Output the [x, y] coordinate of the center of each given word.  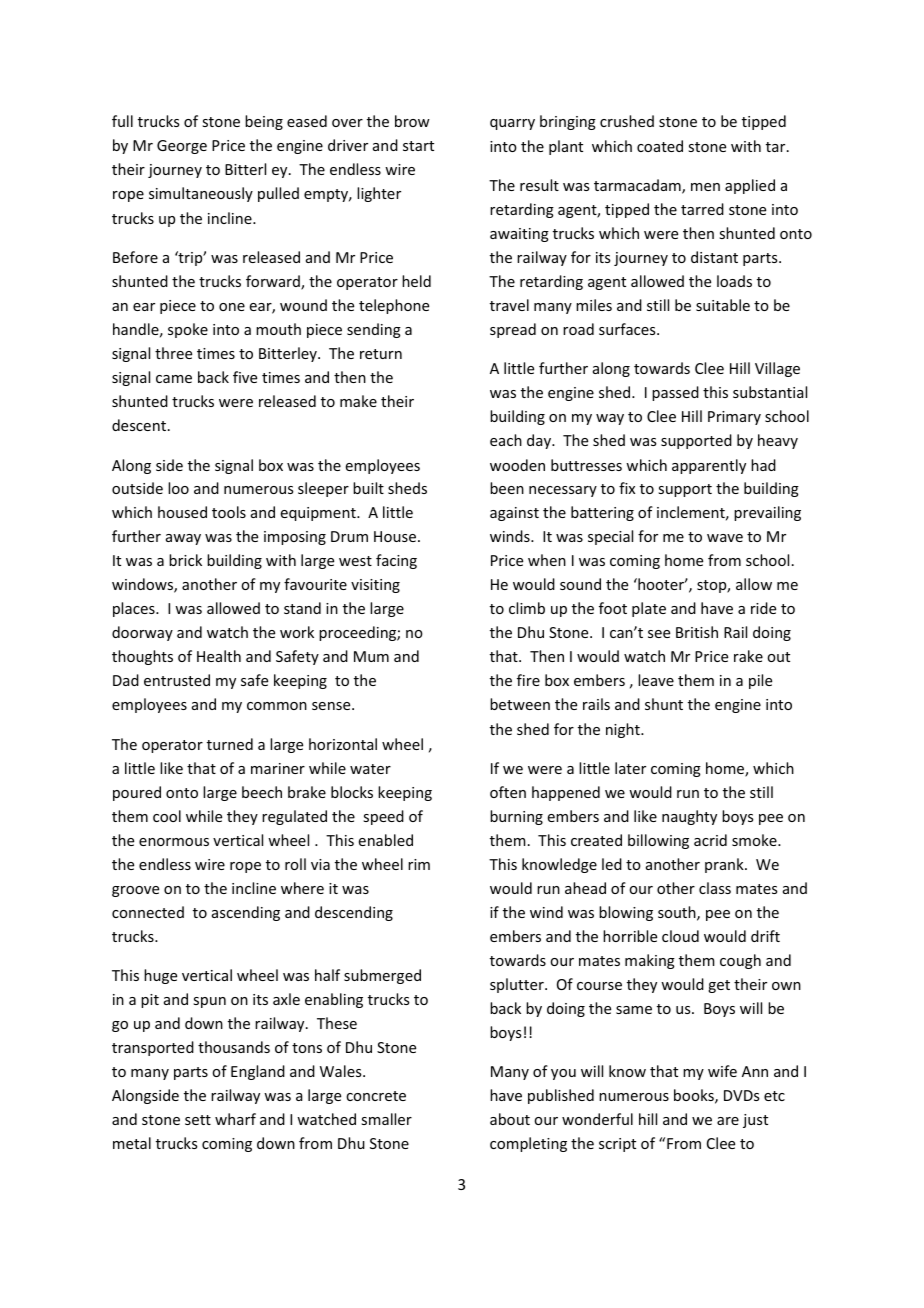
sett [198, 1120]
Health [219, 656]
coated [660, 146]
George [182, 147]
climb [527, 608]
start [418, 146]
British [697, 632]
